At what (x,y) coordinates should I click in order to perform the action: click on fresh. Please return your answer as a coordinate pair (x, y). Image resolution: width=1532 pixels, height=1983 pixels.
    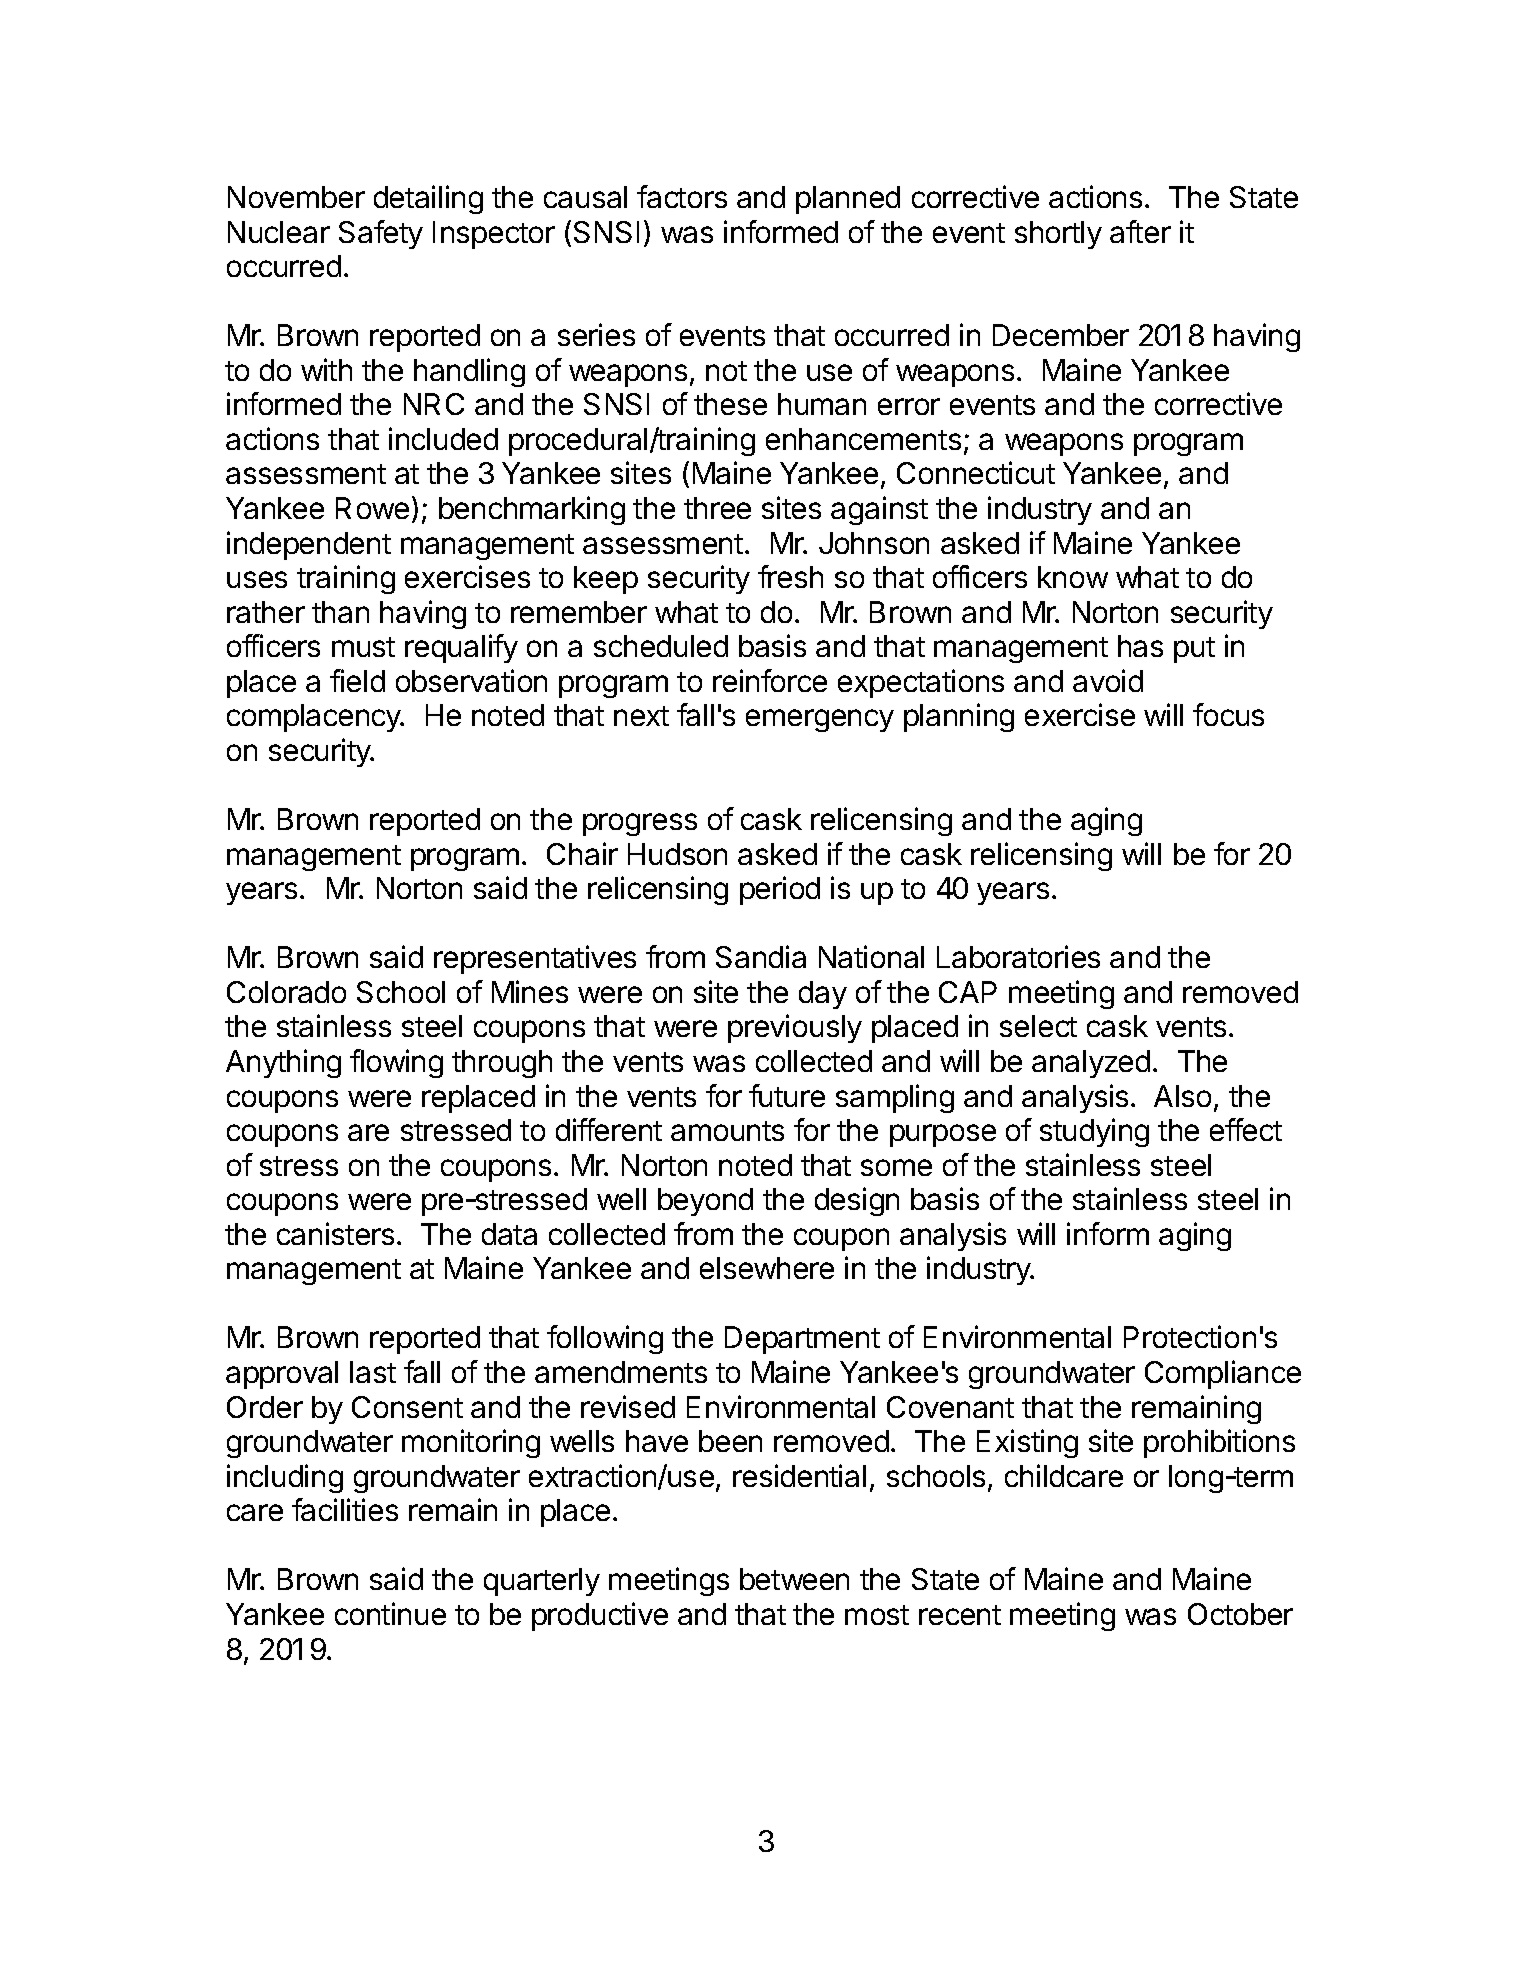
    Looking at the image, I should click on (790, 576).
